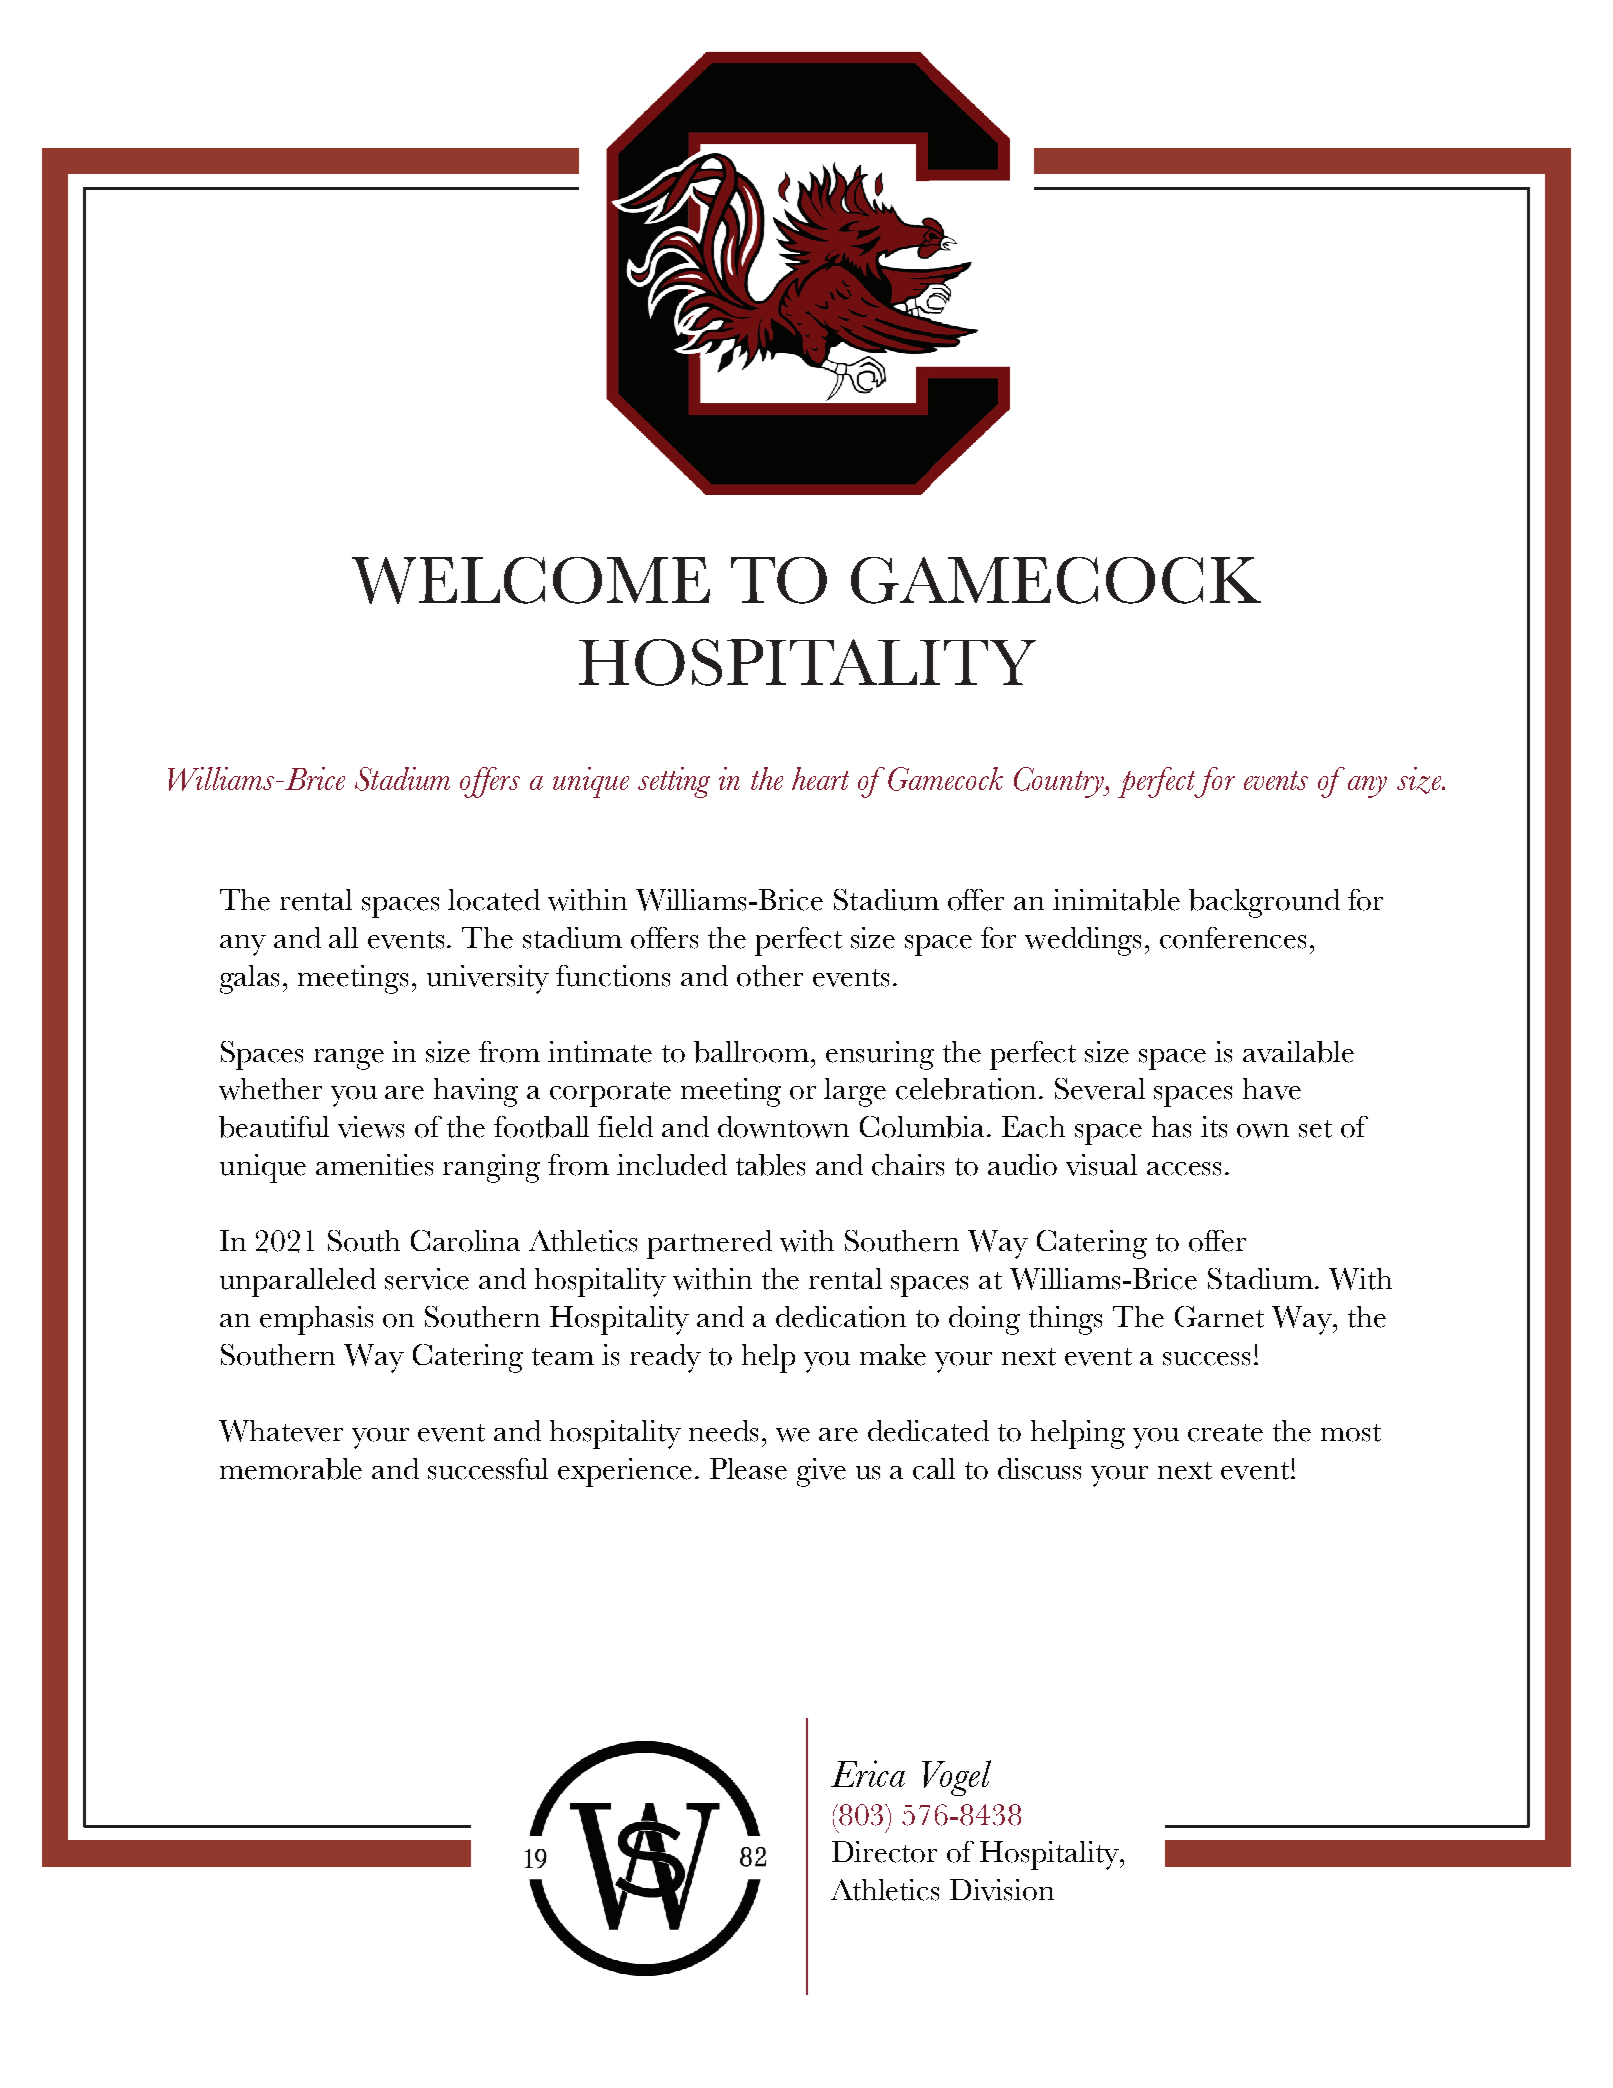 The width and height of the page is (1613, 2088). What do you see at coordinates (841, 1317) in the page?
I see `dedication` at bounding box center [841, 1317].
